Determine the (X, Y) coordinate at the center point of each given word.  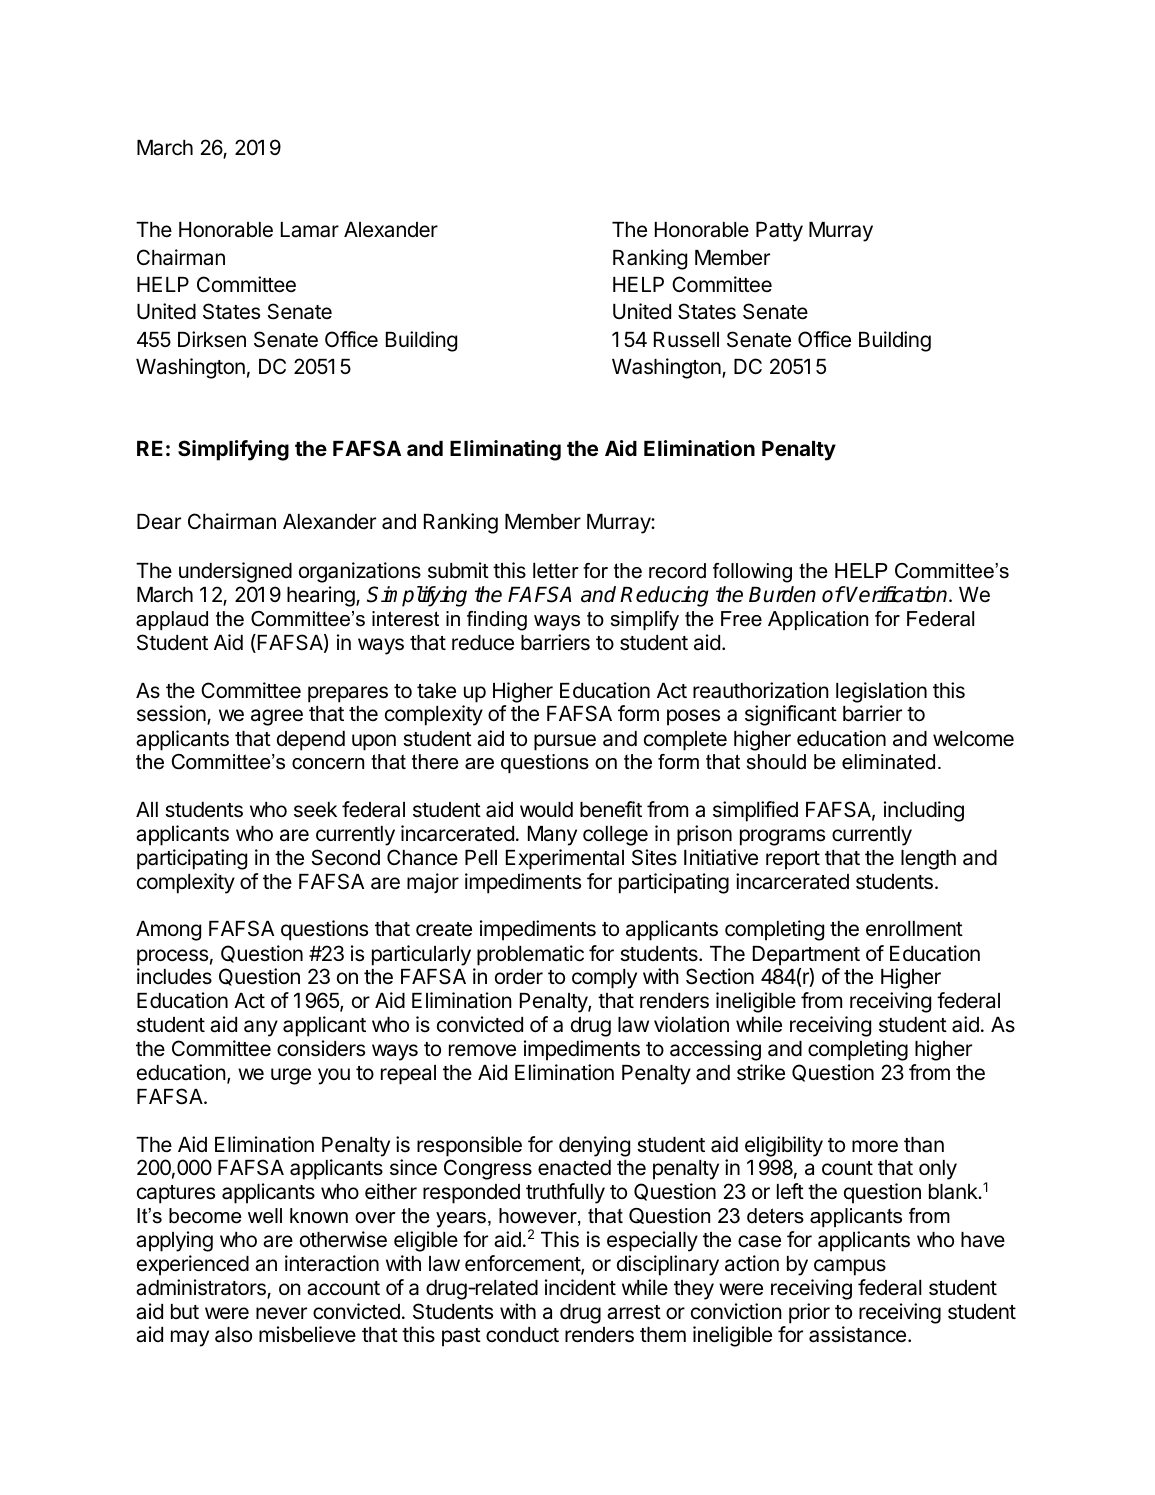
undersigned (235, 572)
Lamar (310, 230)
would (546, 810)
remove (482, 1050)
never (281, 1313)
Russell (686, 340)
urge (291, 1076)
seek (315, 810)
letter (556, 571)
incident (580, 1287)
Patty (779, 232)
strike (761, 1072)
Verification (898, 594)
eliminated (888, 762)
